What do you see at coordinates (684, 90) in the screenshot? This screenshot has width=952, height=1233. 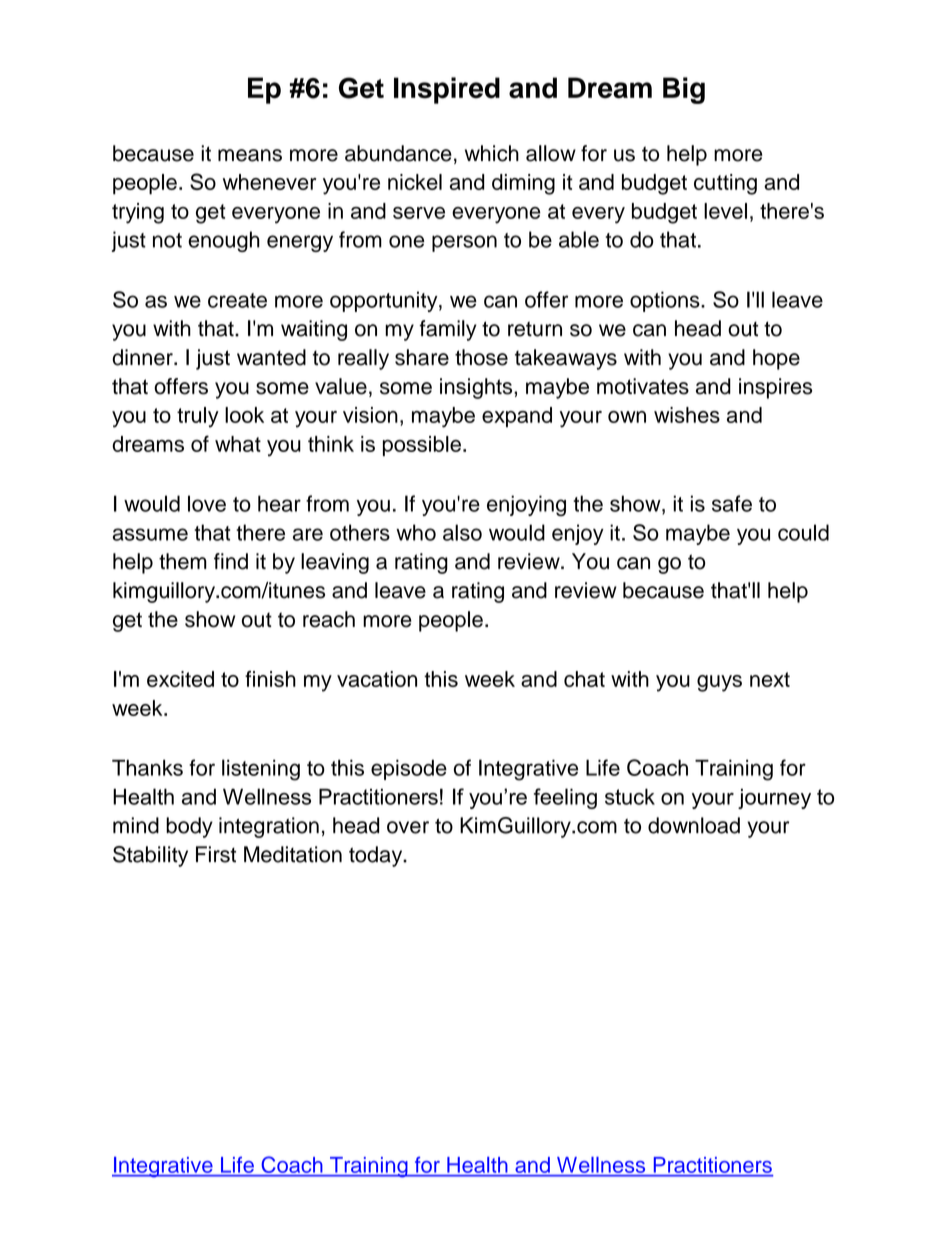 I see `Big` at bounding box center [684, 90].
